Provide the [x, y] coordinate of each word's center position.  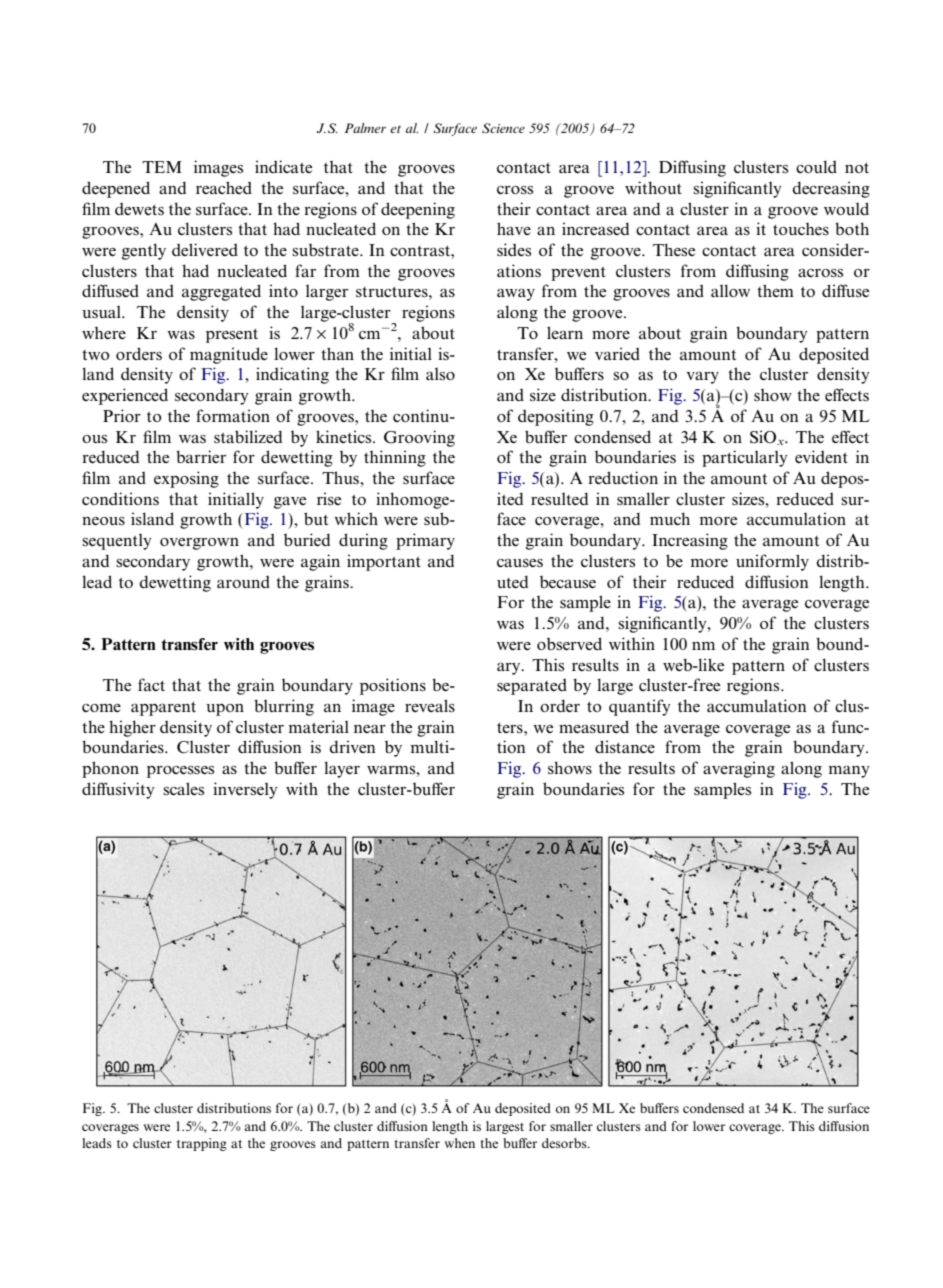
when [459, 1143]
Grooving [419, 438]
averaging [739, 769]
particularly [745, 458]
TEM [162, 167]
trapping [202, 1144]
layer [342, 769]
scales [183, 789]
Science [503, 128]
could [816, 166]
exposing [186, 479]
